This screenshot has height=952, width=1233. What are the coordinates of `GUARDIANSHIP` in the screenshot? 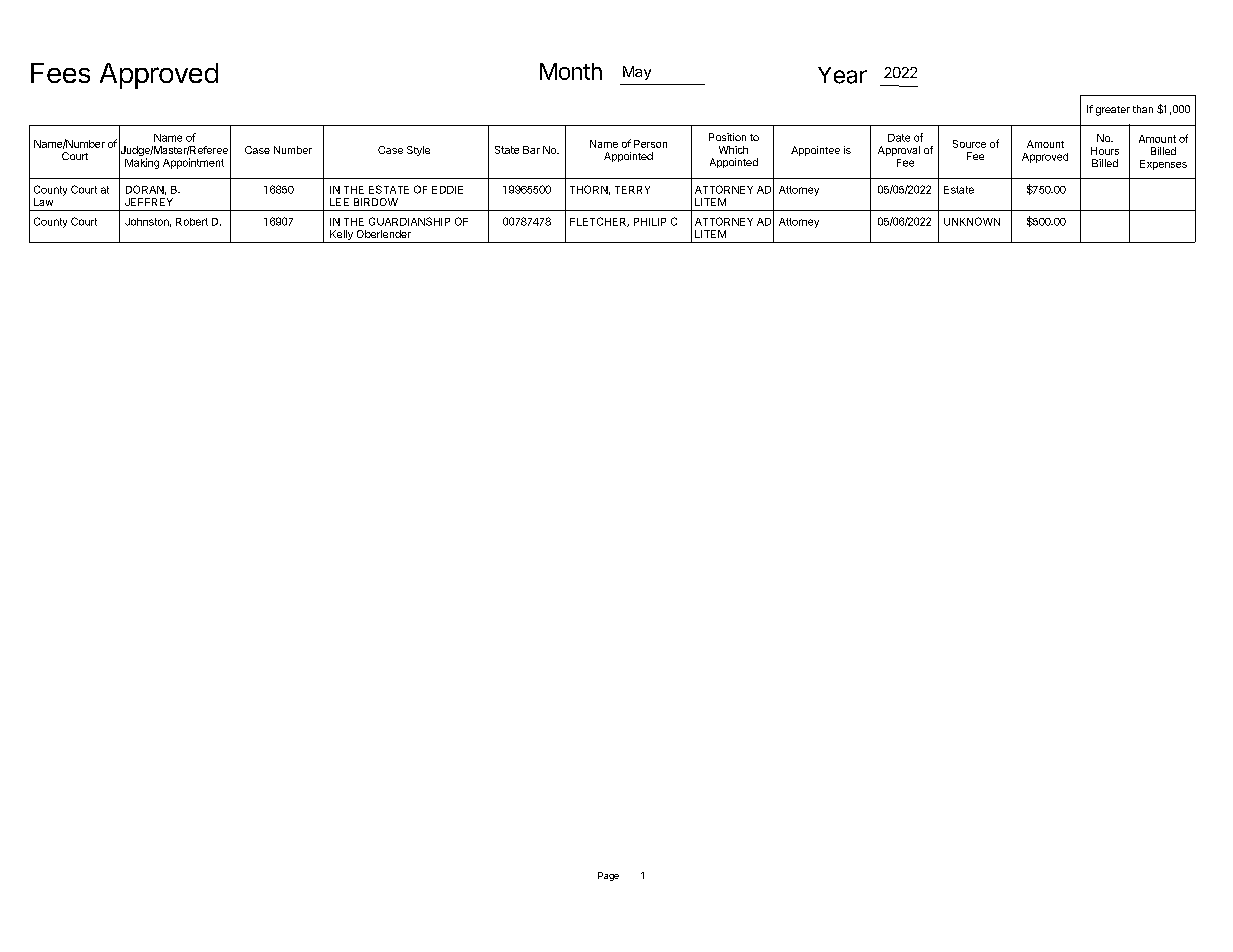 It's located at (409, 221).
